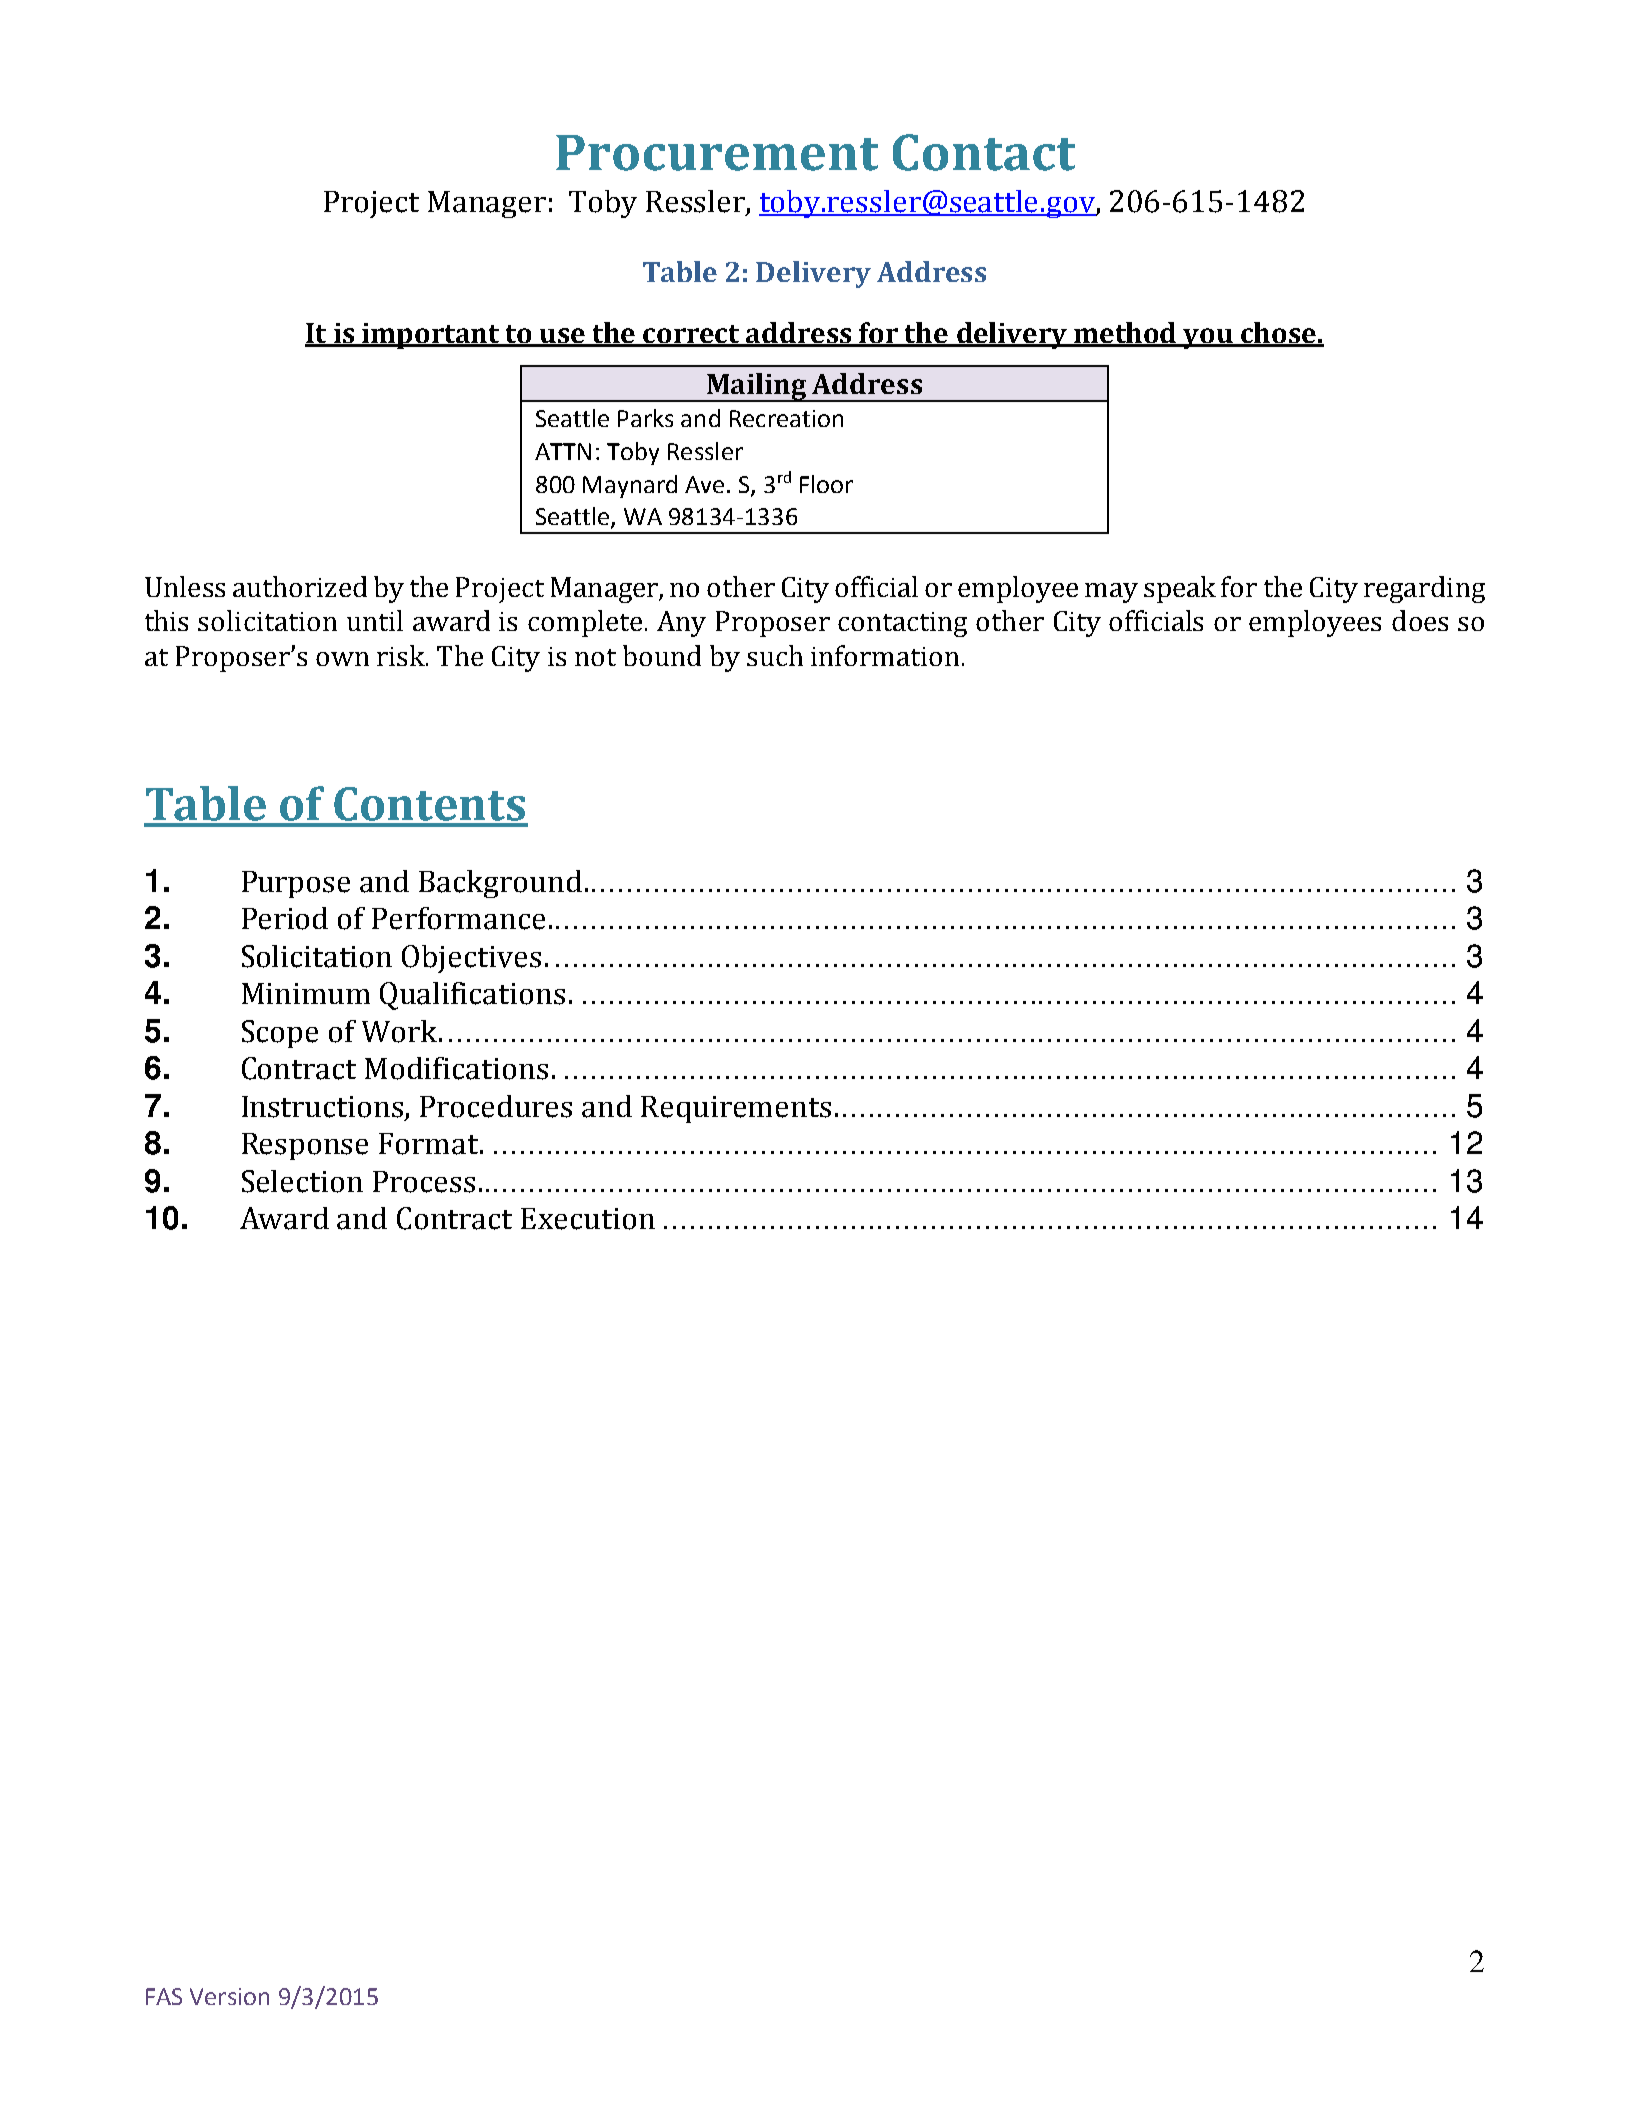  I want to click on FAS, so click(164, 1996).
